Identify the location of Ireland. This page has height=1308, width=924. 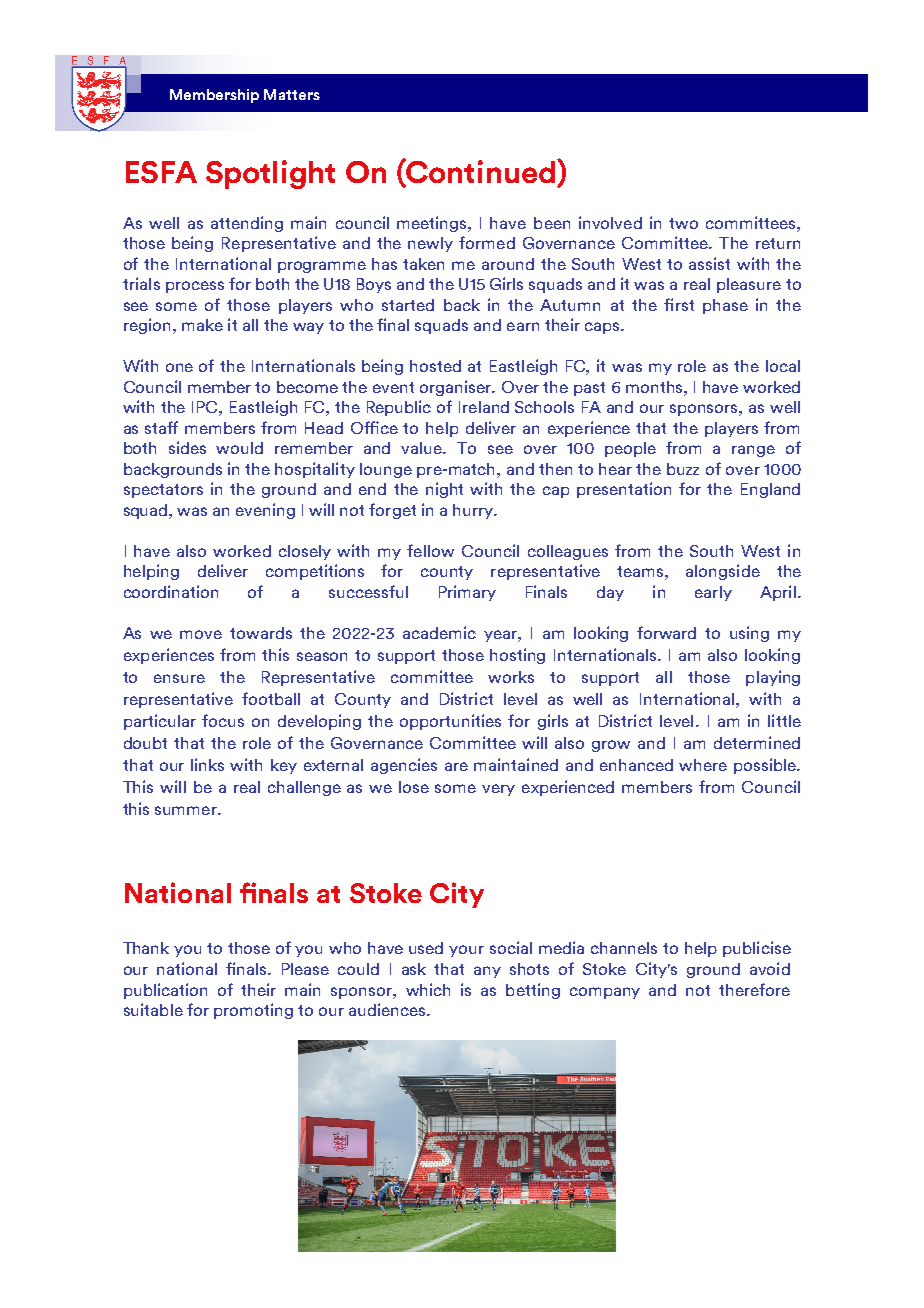
(484, 407).
